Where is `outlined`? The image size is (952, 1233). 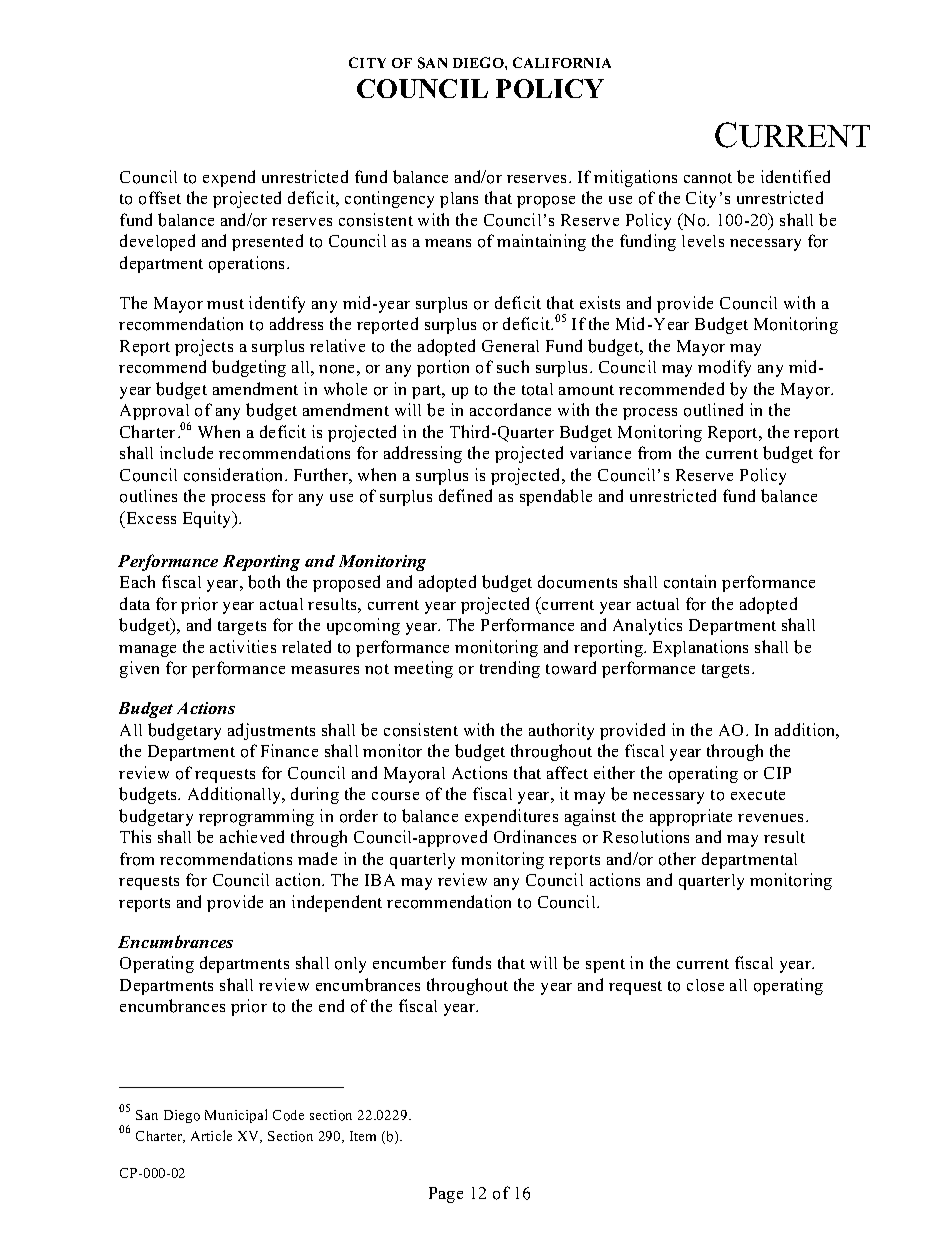
outlined is located at coordinates (713, 410).
